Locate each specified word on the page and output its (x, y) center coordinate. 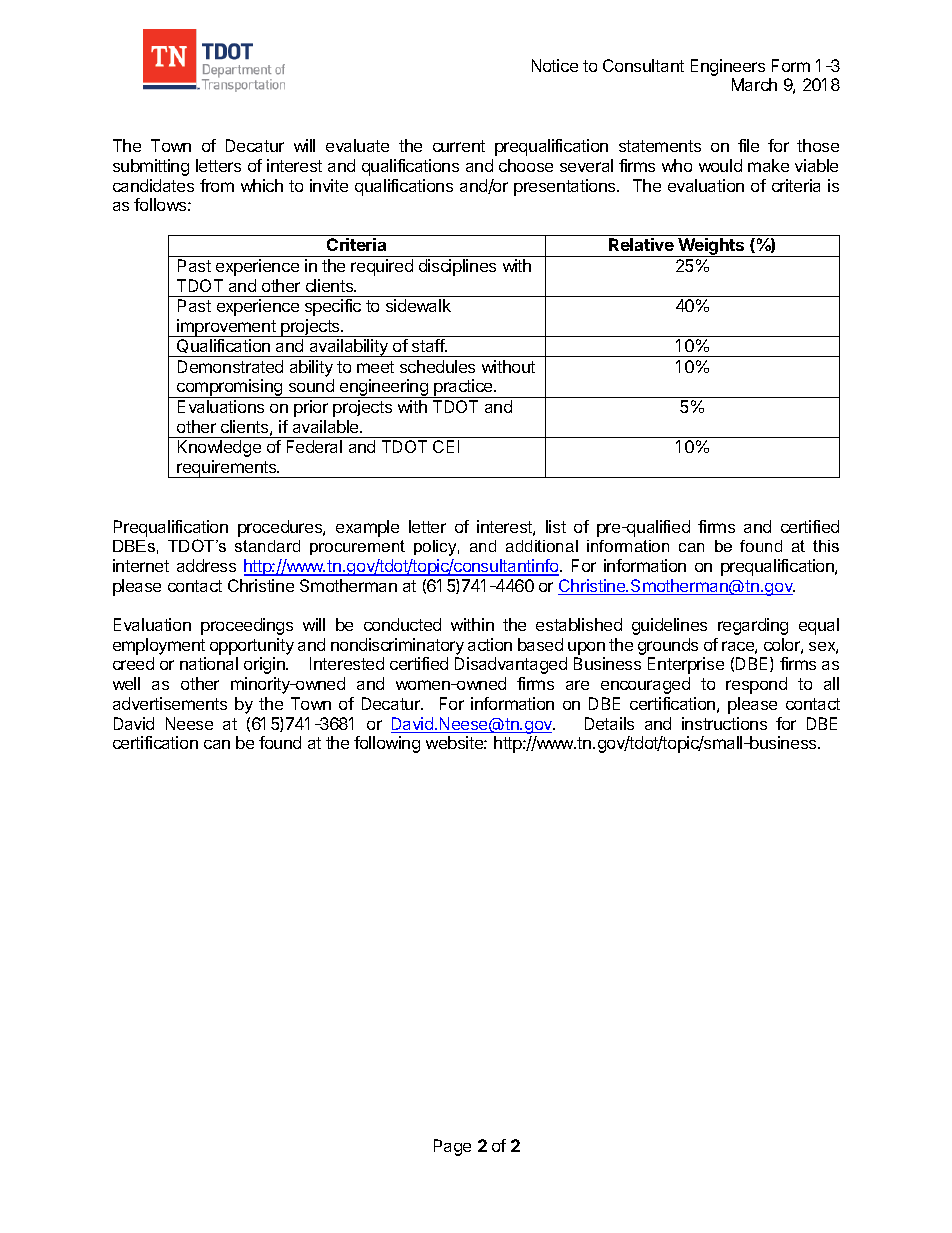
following (387, 744)
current (459, 146)
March (754, 84)
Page (452, 1147)
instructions (724, 723)
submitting (151, 167)
